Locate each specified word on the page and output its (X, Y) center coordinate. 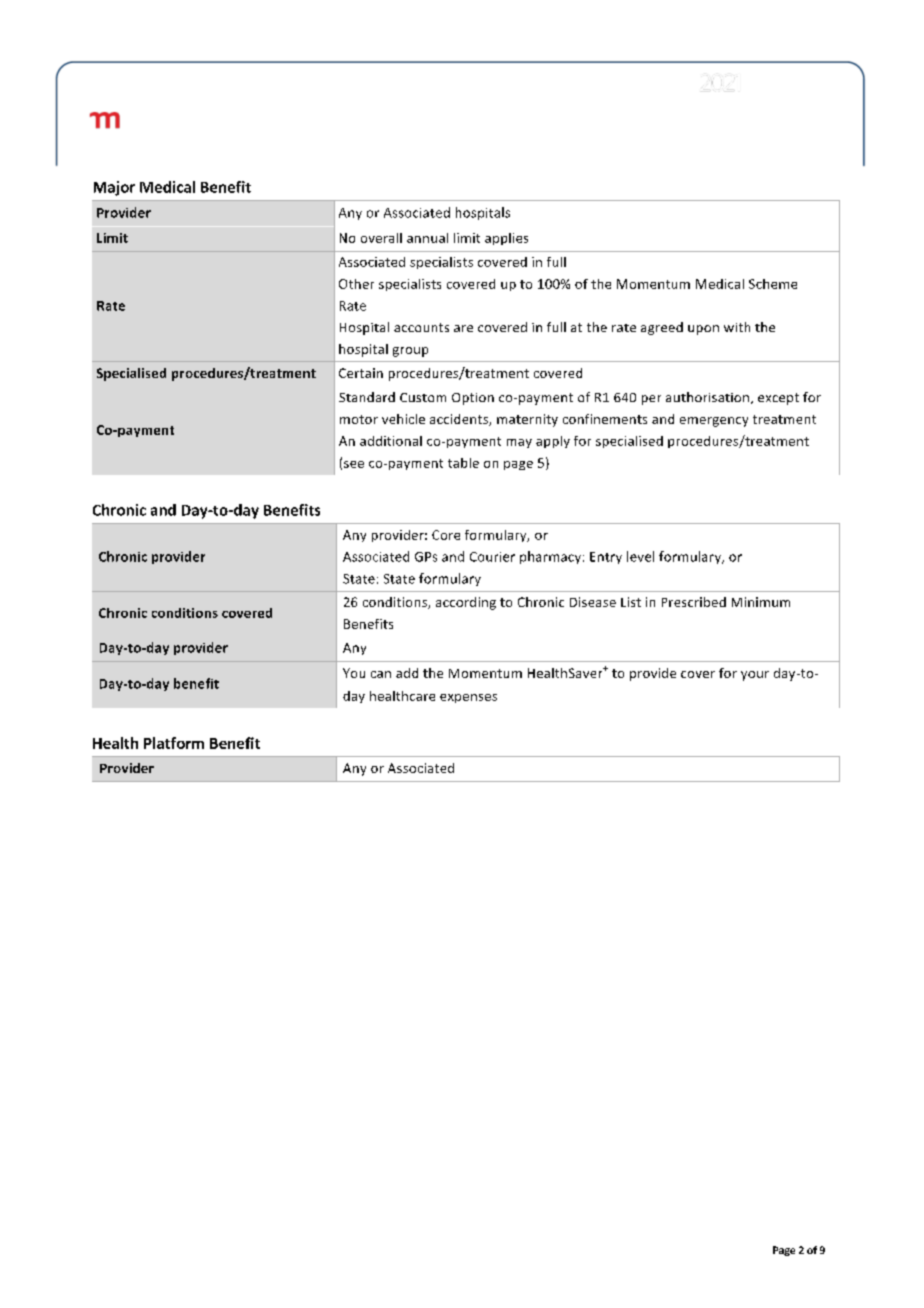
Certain (361, 373)
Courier (492, 557)
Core (446, 535)
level (640, 556)
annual (427, 238)
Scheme (773, 284)
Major (114, 188)
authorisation (707, 397)
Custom (423, 397)
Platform (174, 743)
